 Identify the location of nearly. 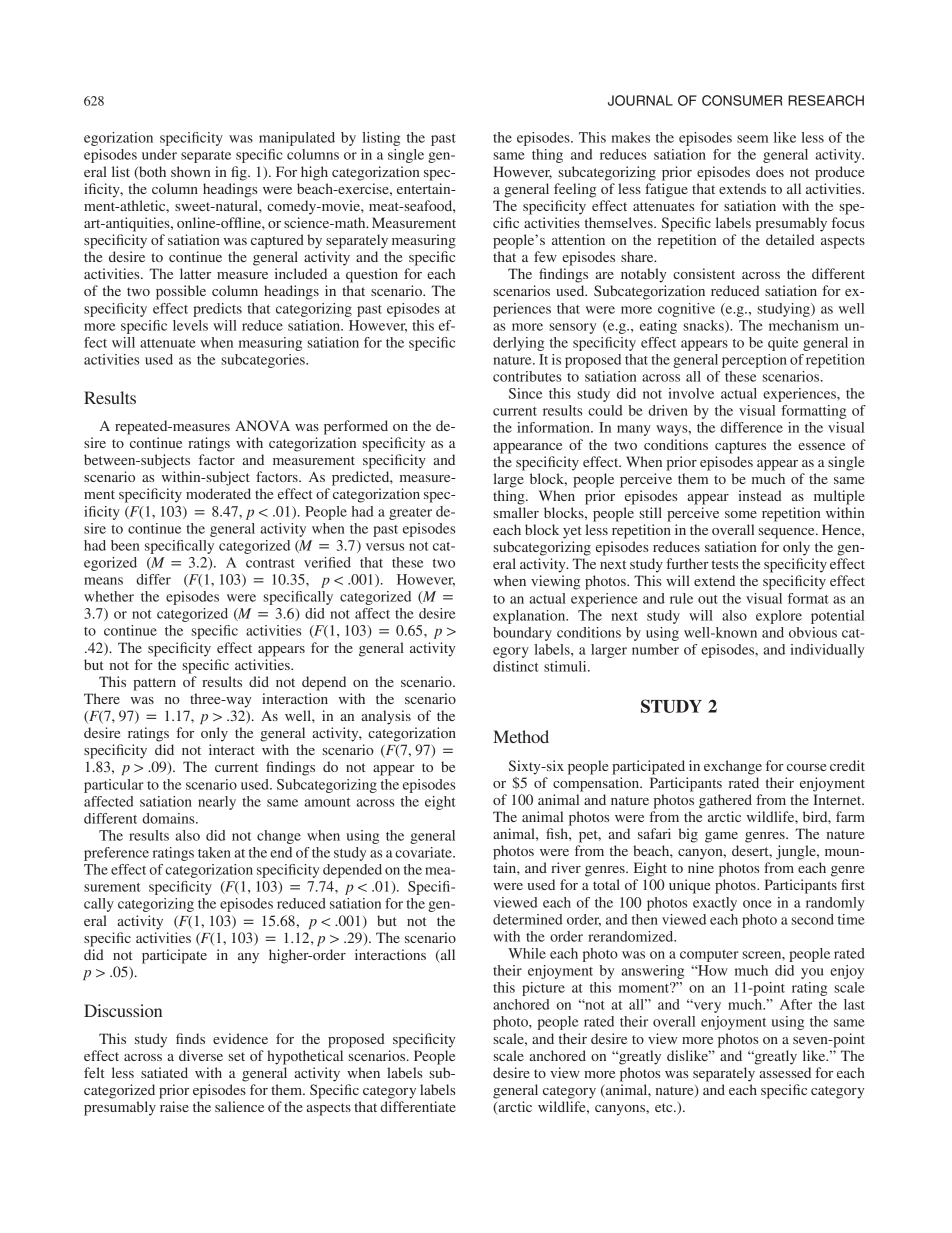
(217, 803).
